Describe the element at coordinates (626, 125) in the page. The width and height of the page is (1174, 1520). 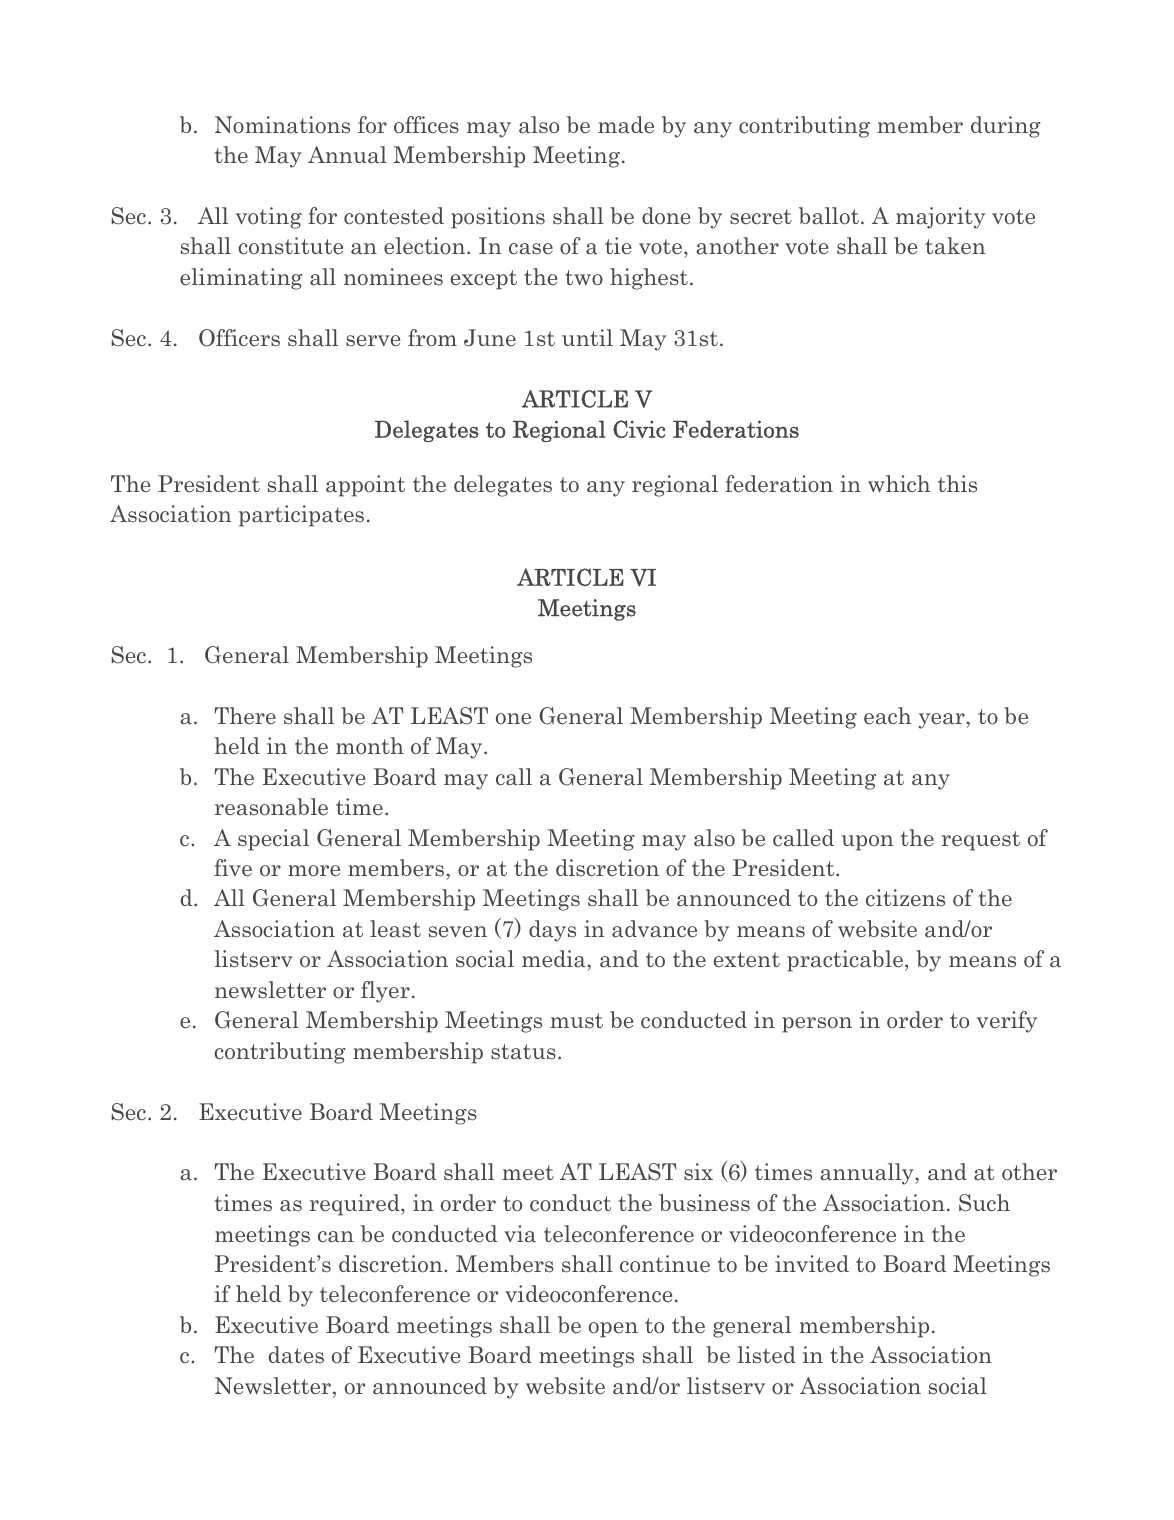
I see `made` at that location.
